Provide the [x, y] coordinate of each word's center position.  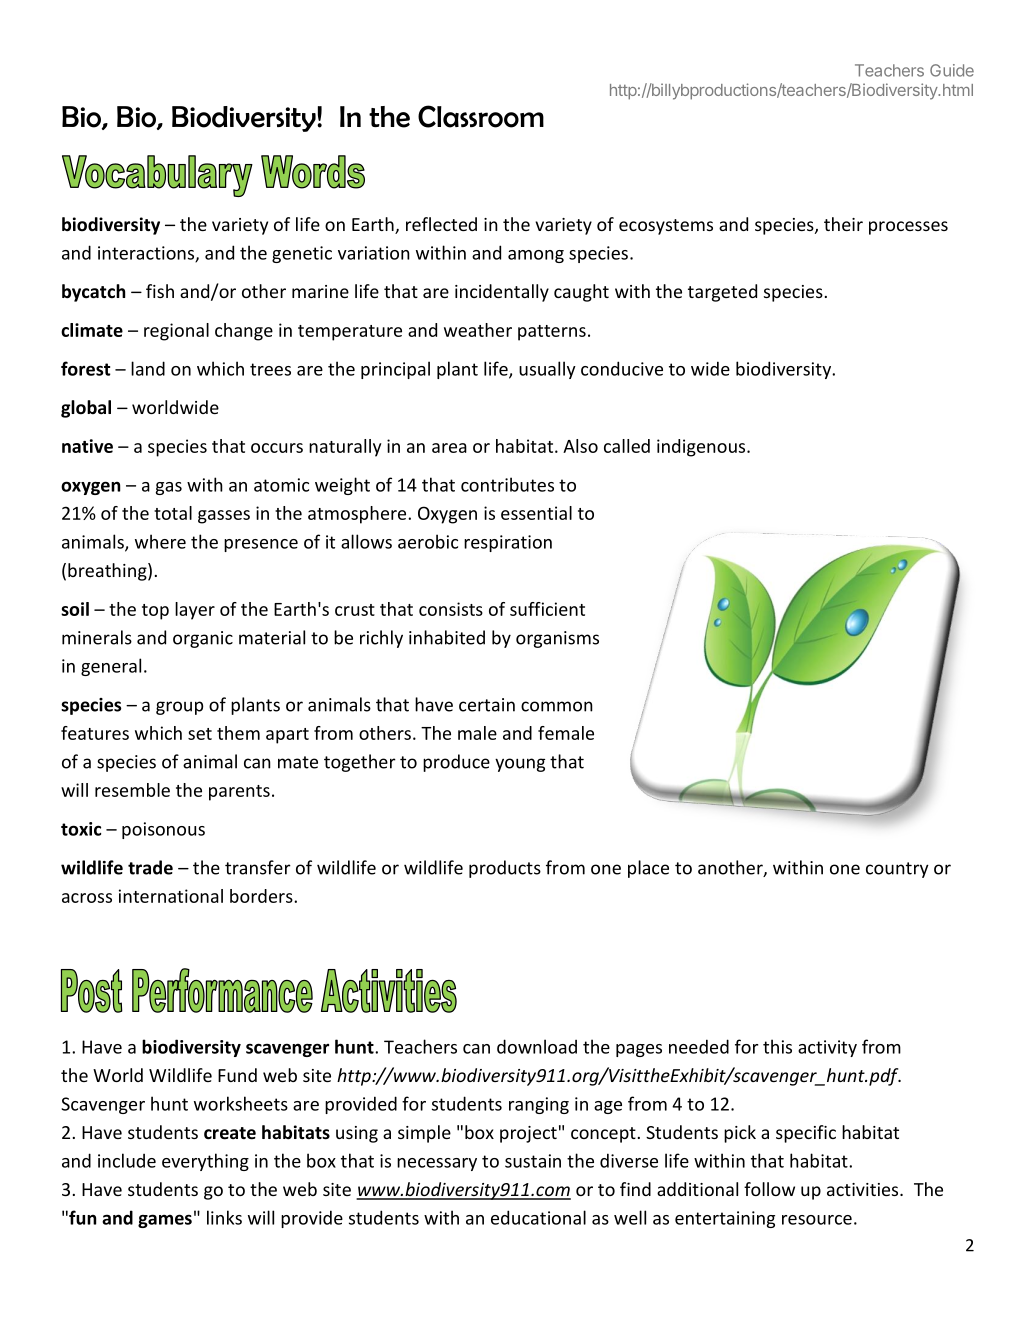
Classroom [481, 116]
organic [203, 639]
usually [547, 370]
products [505, 869]
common [557, 706]
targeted [722, 293]
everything [205, 1162]
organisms [557, 639]
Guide [952, 70]
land [148, 368]
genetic [302, 254]
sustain [533, 1161]
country [897, 870]
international [171, 896]
